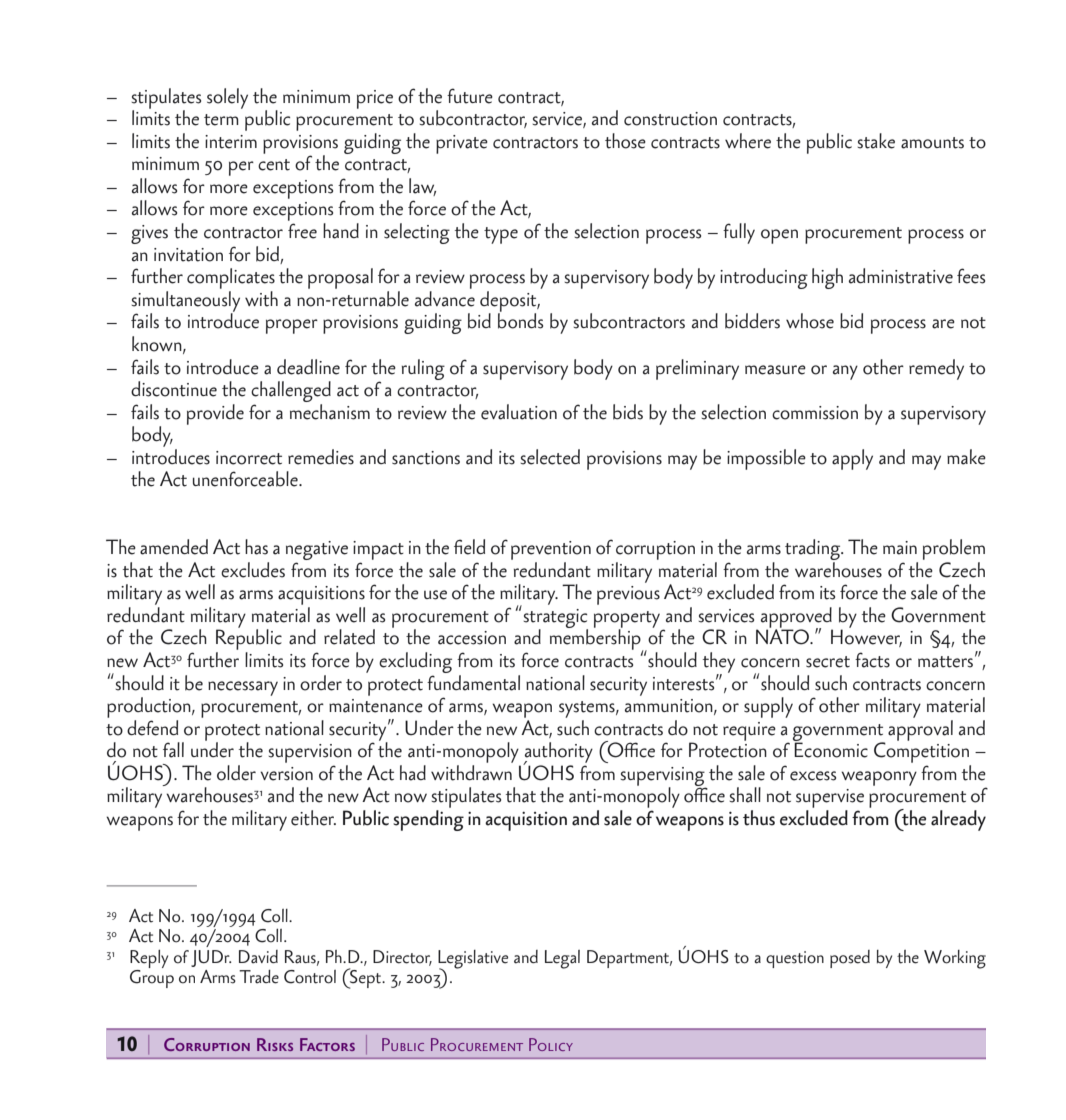  Describe the element at coordinates (236, 773) in the page. I see `older` at that location.
